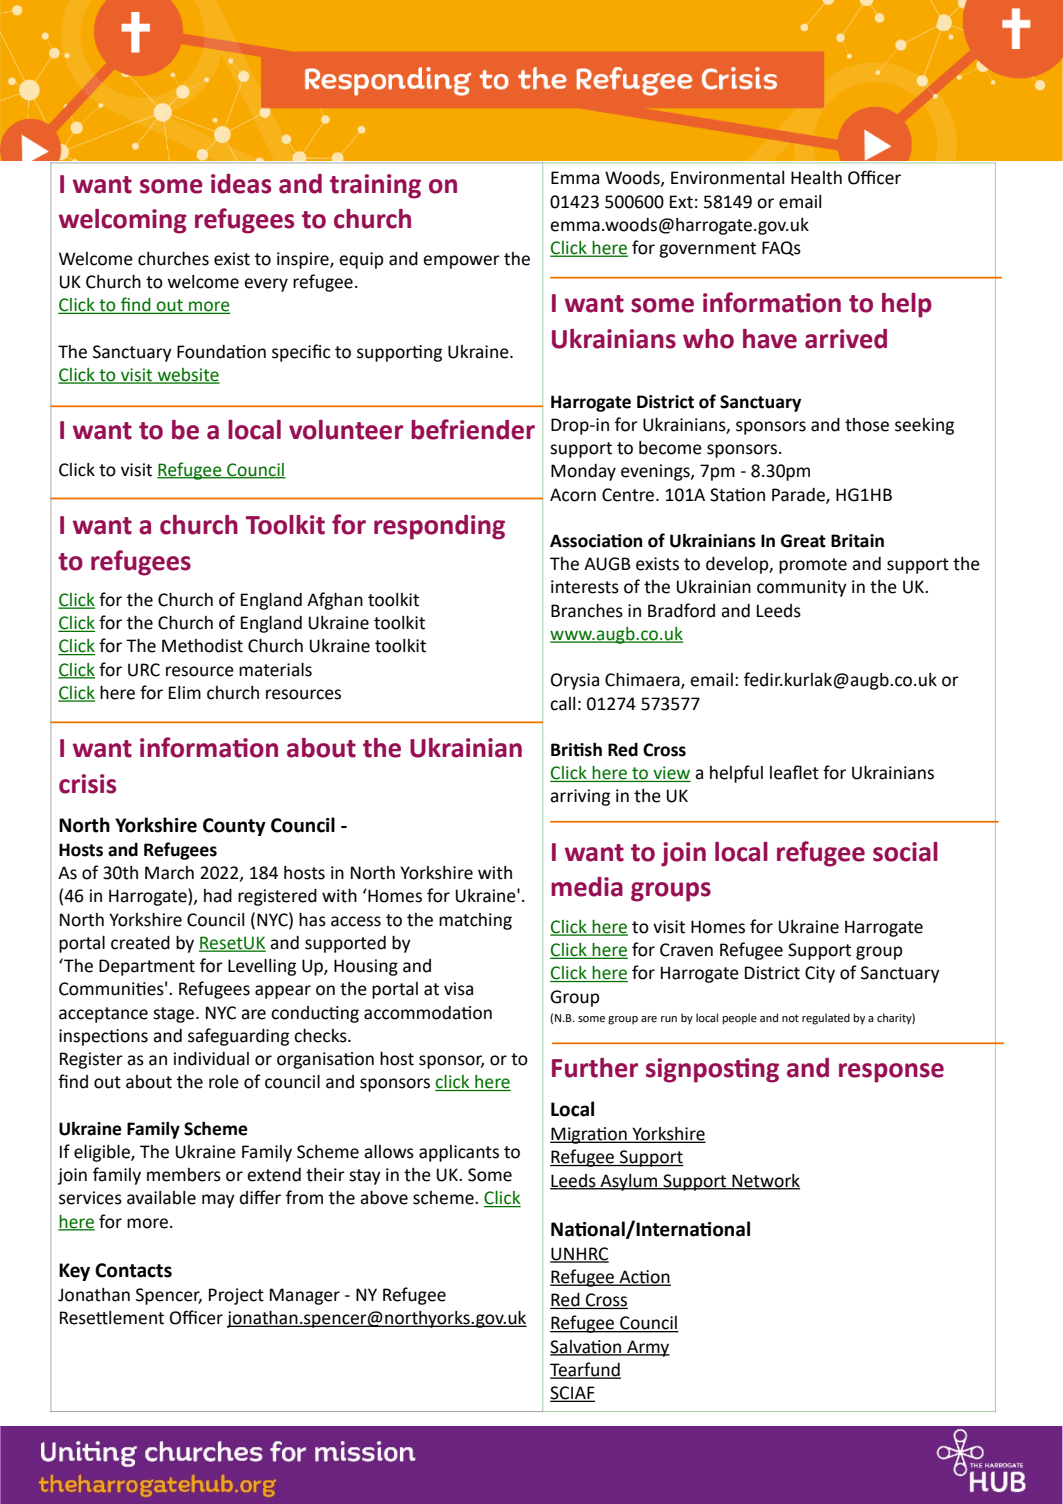 The image size is (1063, 1504). I want to click on applicants, so click(459, 1153).
